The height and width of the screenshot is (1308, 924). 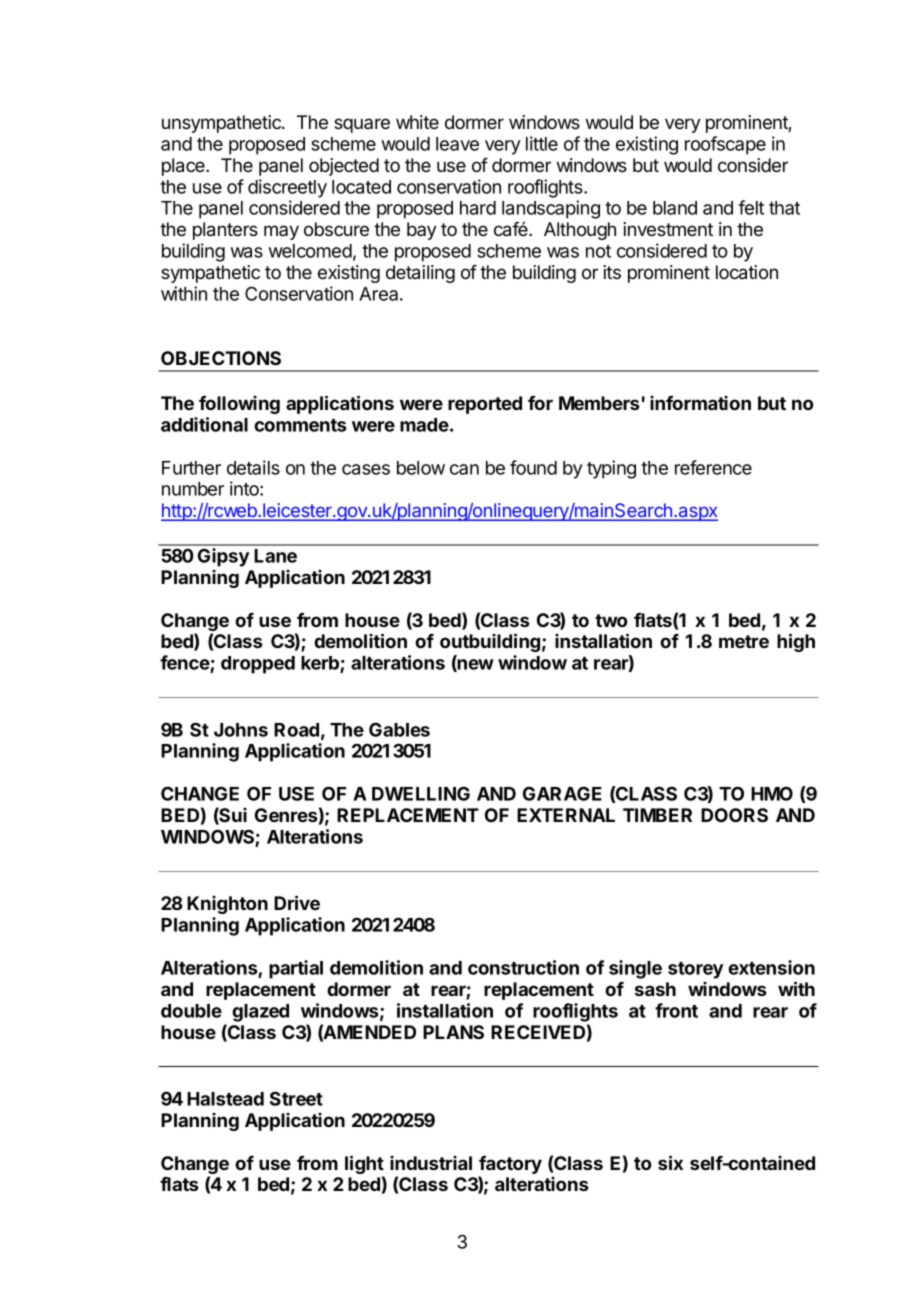 I want to click on reference, so click(x=713, y=467).
